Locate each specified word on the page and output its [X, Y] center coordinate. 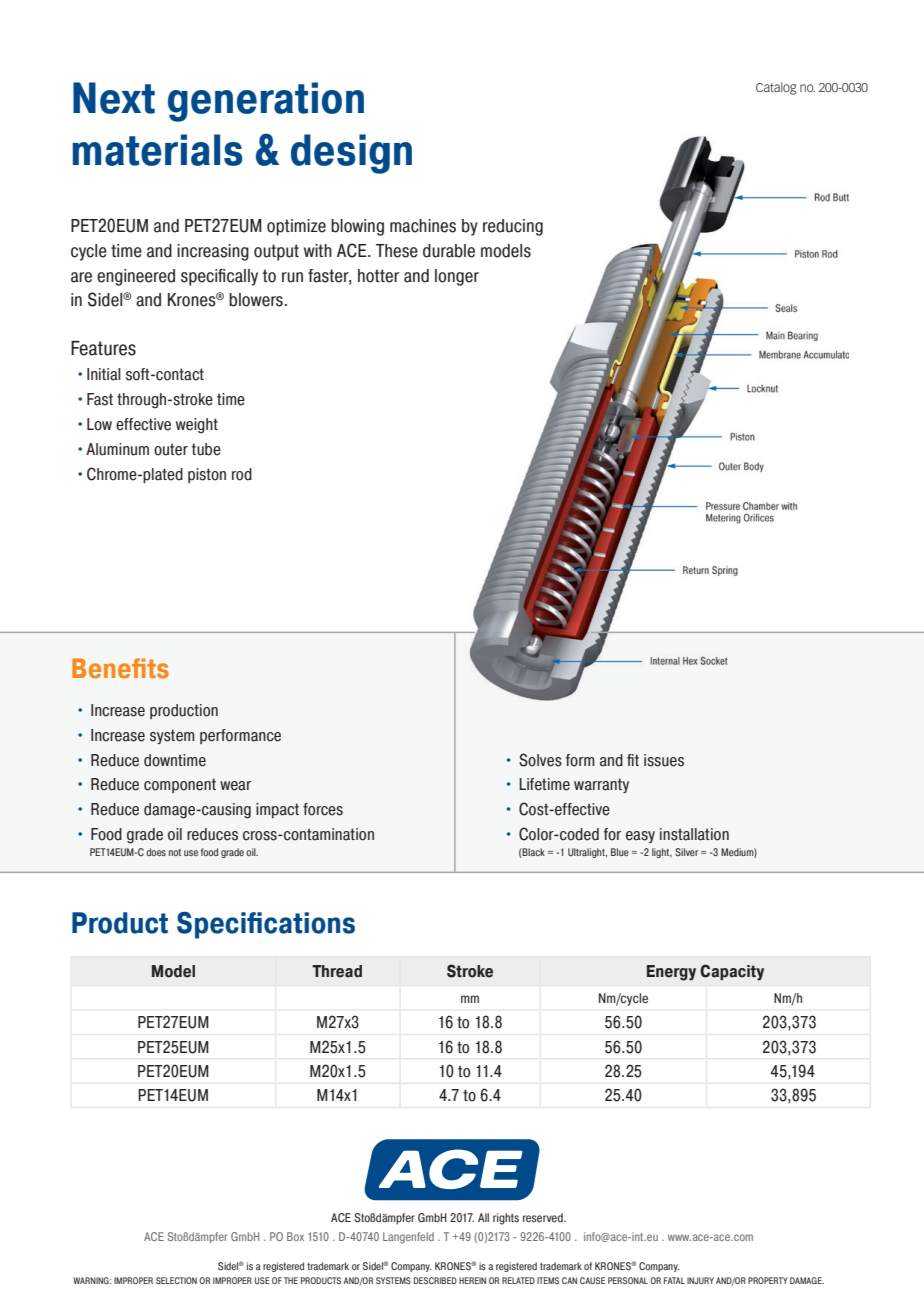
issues [664, 760]
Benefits [120, 668]
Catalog [776, 88]
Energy [671, 973]
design [351, 154]
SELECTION [176, 1280]
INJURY [700, 1280]
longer [457, 277]
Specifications [266, 925]
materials [158, 150]
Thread [337, 971]
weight [197, 426]
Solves [540, 760]
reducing [513, 227]
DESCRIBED [435, 1280]
